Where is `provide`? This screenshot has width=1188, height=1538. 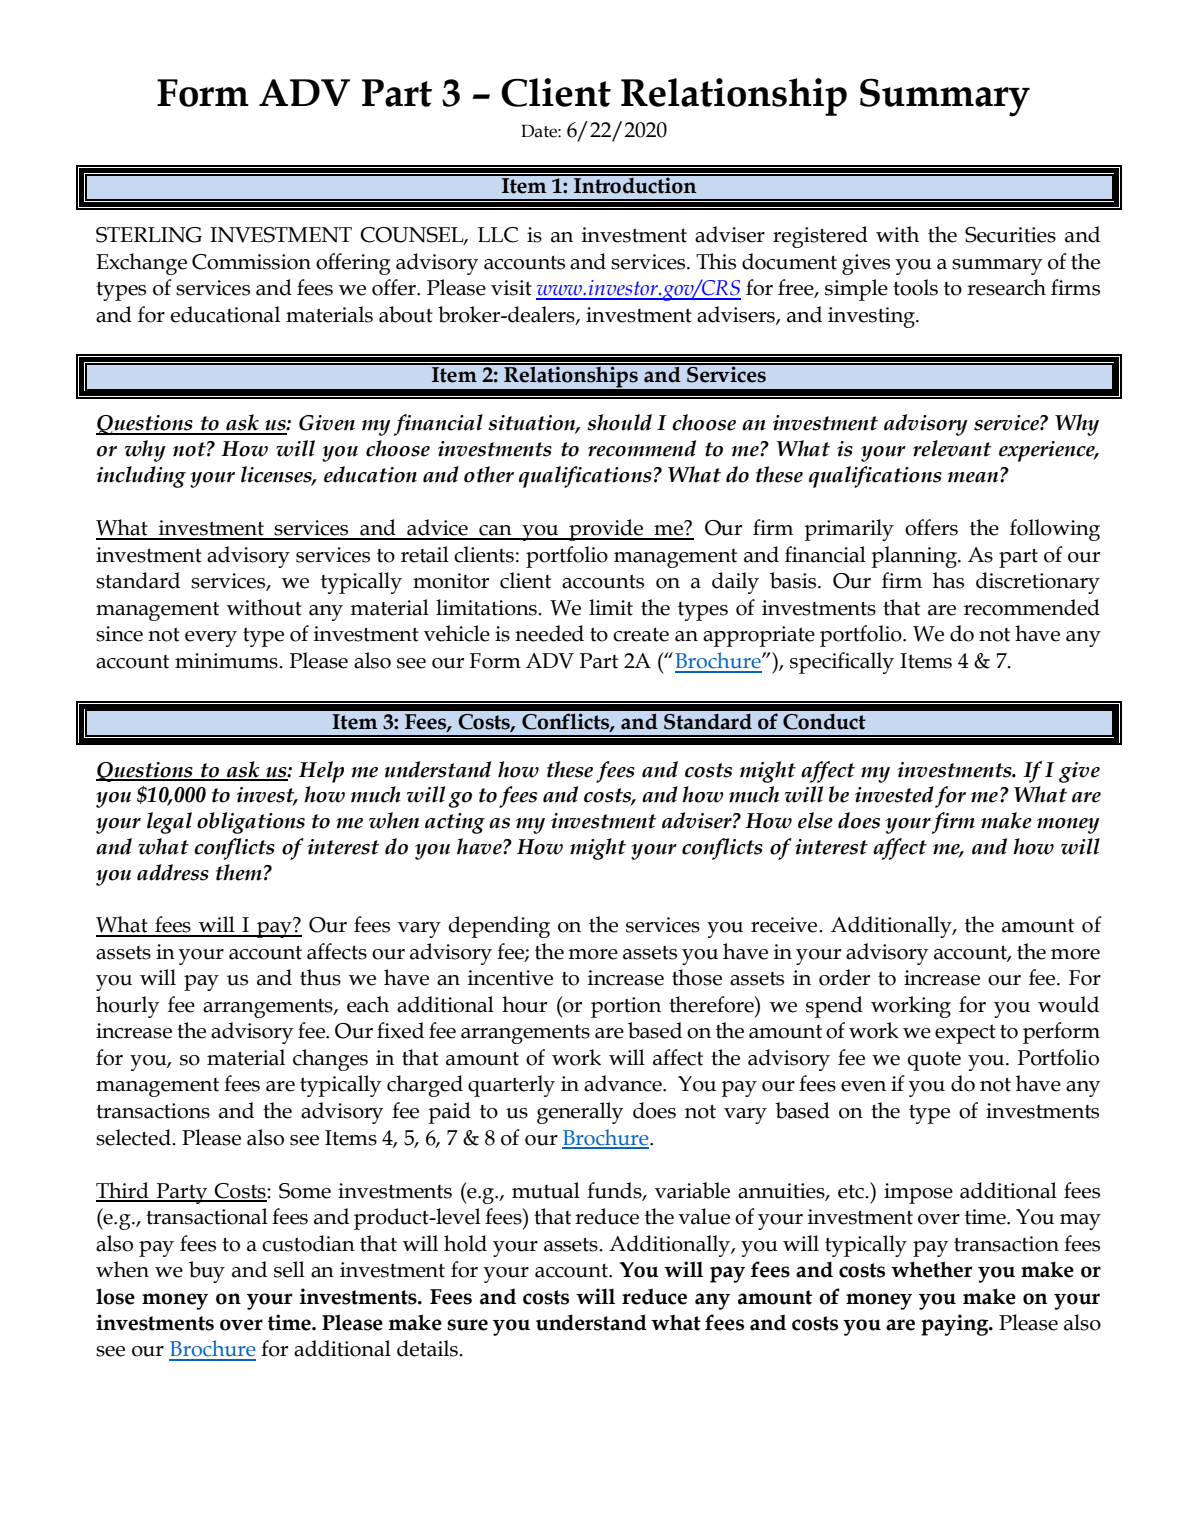
provide is located at coordinates (606, 530).
